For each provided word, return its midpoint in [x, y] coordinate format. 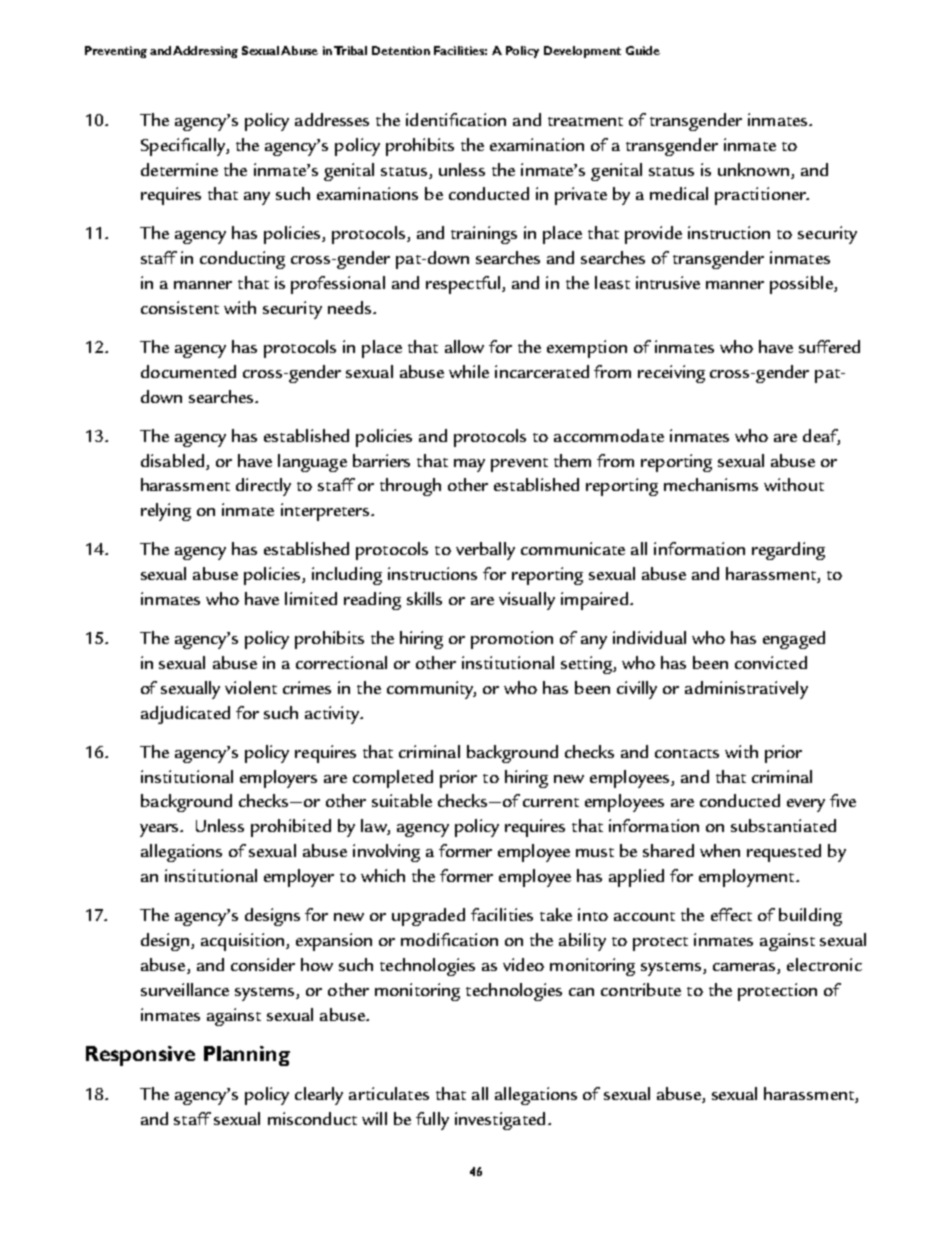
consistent [180, 307]
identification [456, 119]
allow [464, 346]
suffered [829, 346]
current [551, 802]
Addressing [205, 52]
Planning [247, 1056]
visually [527, 601]
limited [311, 598]
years [161, 830]
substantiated [783, 825]
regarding [788, 551]
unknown [753, 169]
